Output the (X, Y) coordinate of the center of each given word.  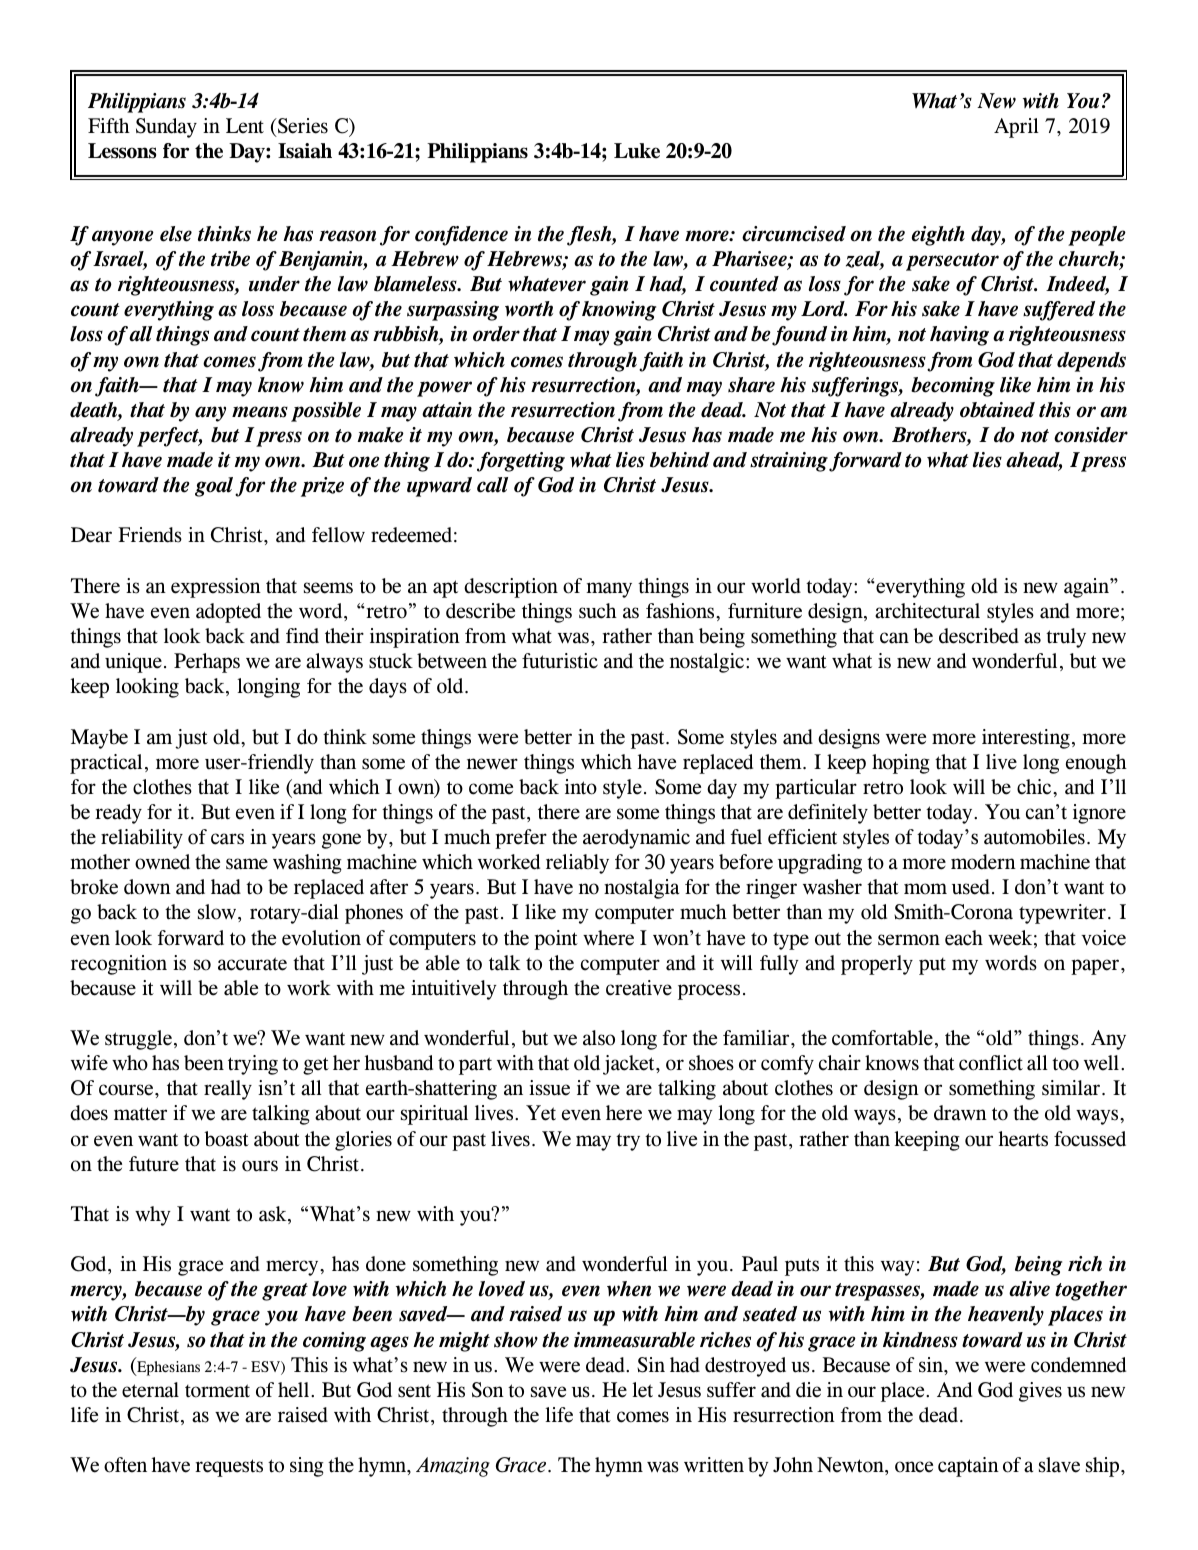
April (1016, 128)
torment (217, 1391)
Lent (245, 126)
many (609, 590)
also (599, 1038)
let (642, 1390)
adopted (228, 613)
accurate (252, 964)
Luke (637, 151)
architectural (927, 611)
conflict (991, 1063)
